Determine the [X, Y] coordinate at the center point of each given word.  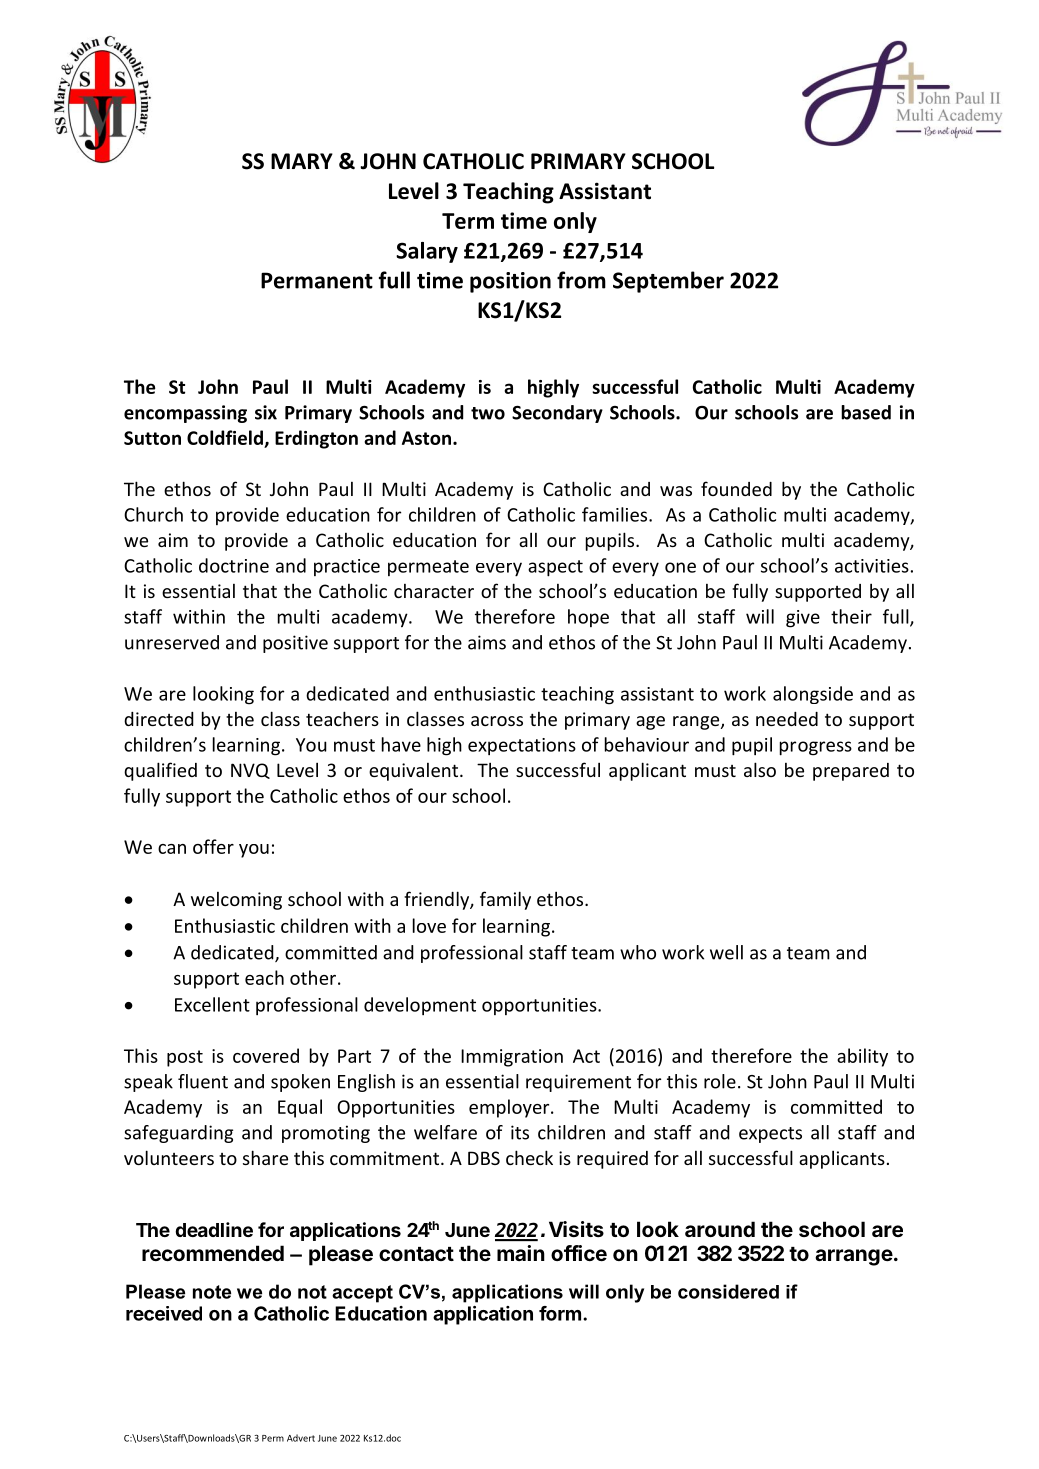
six [266, 412]
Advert [301, 1438]
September [668, 282]
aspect [555, 568]
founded [736, 488]
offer [213, 846]
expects [770, 1135]
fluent [203, 1081]
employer [510, 1108]
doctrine [234, 565]
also [760, 769]
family [505, 900]
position [510, 282]
